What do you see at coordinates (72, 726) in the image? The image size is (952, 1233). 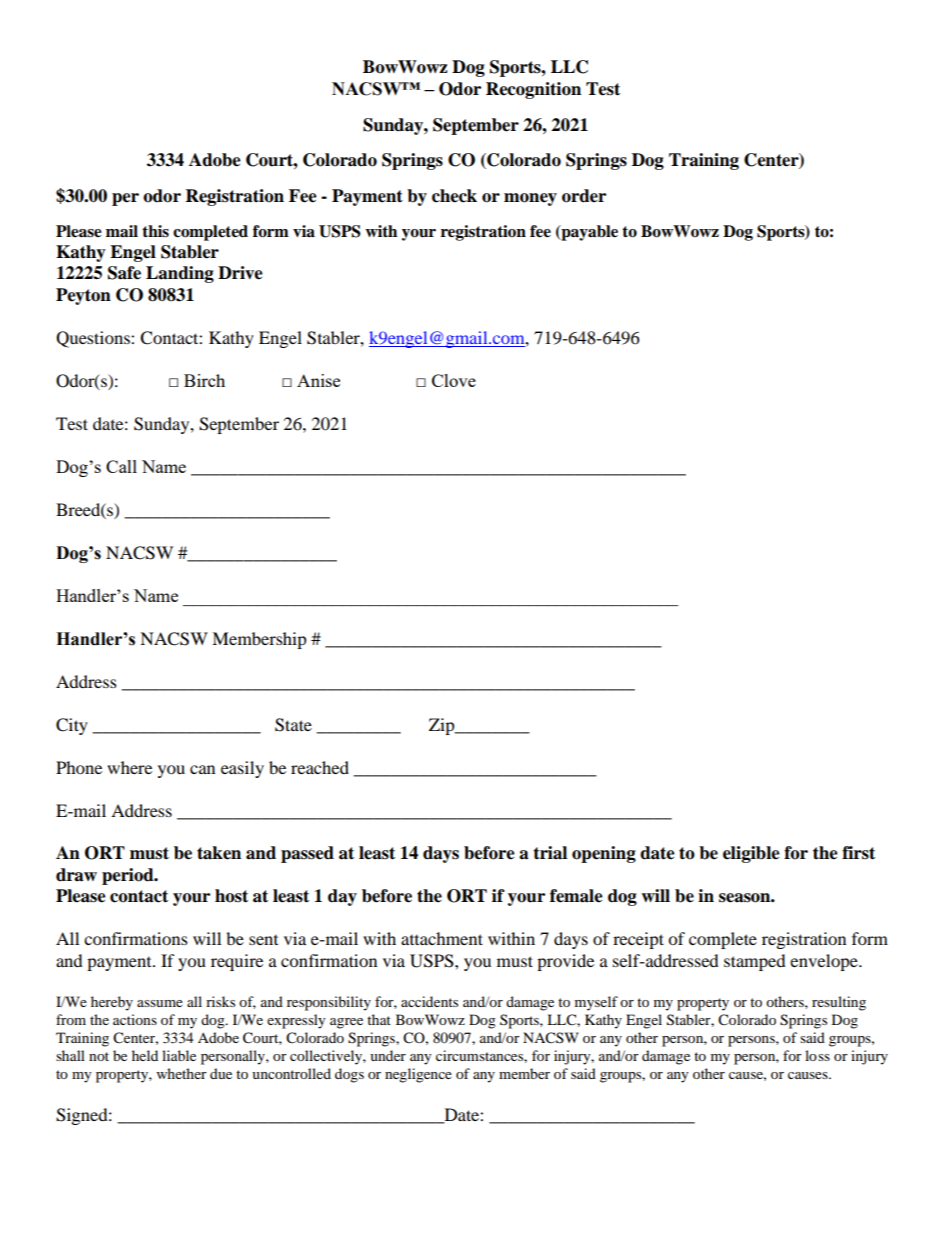 I see `City` at bounding box center [72, 726].
